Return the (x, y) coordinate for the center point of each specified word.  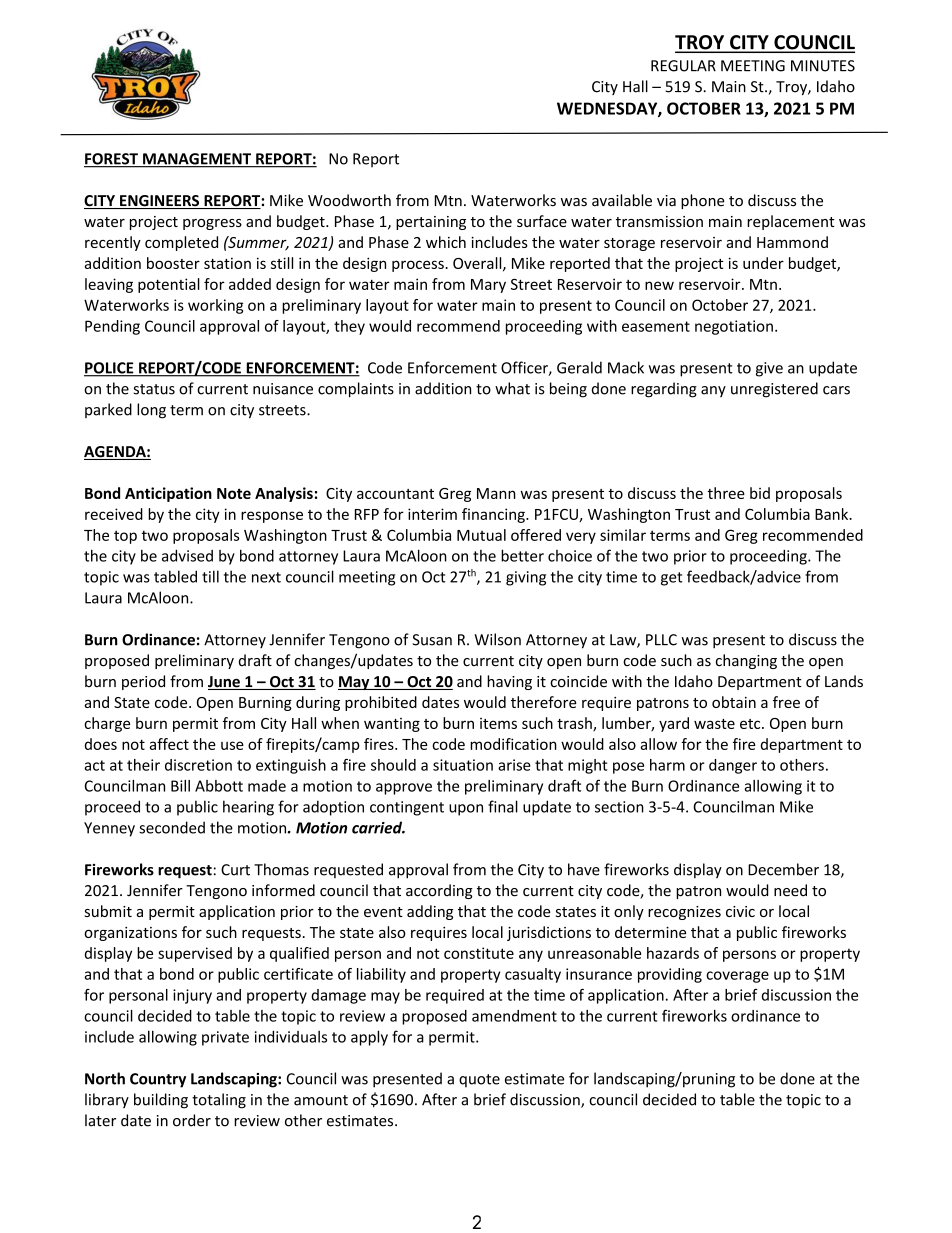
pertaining (431, 223)
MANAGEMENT (197, 160)
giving (526, 578)
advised (187, 555)
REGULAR (683, 66)
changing (746, 661)
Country (158, 1080)
